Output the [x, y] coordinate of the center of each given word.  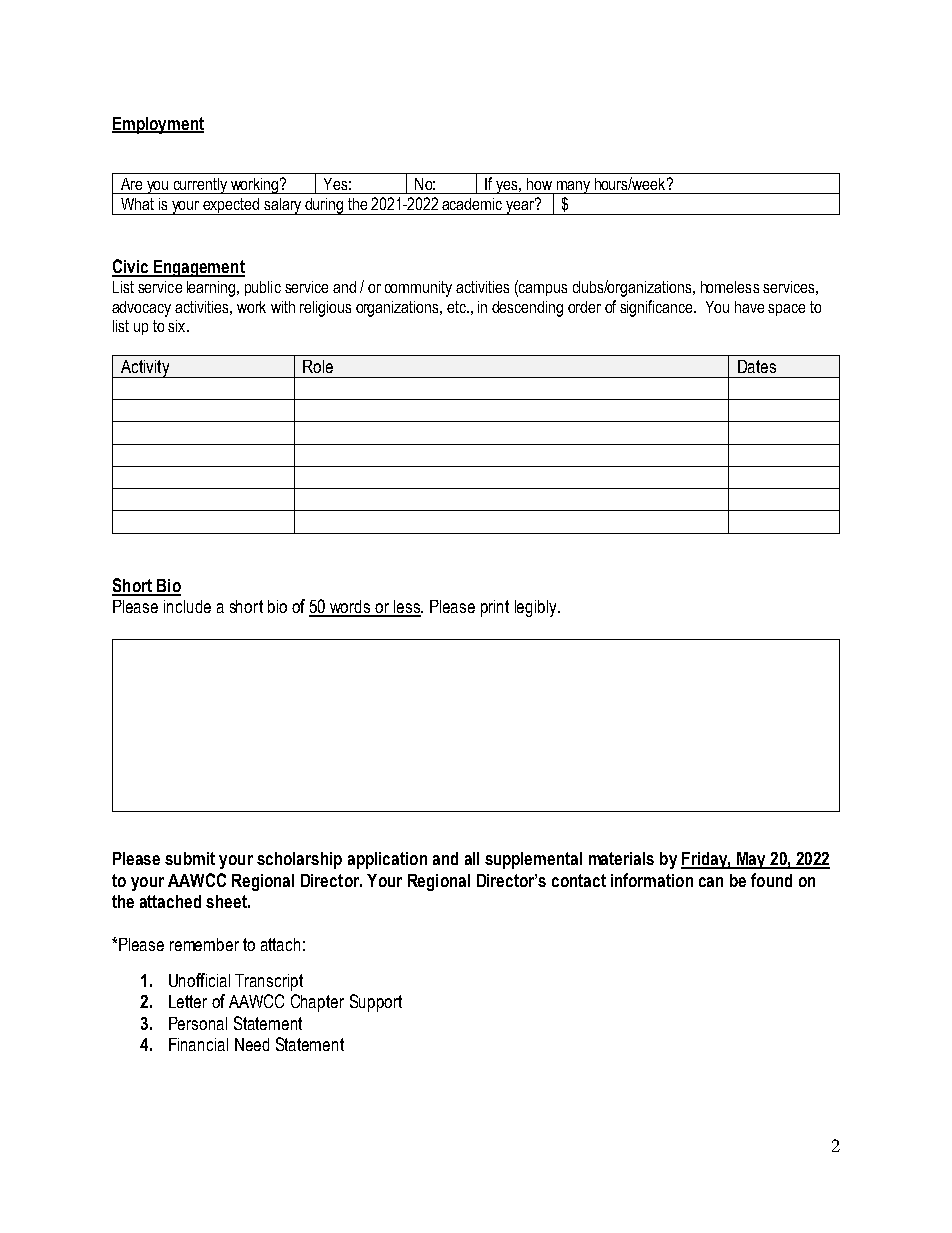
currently [200, 186]
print [495, 608]
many [573, 187]
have [749, 307]
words [350, 608]
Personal [198, 1023]
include [187, 606]
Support [376, 1003]
